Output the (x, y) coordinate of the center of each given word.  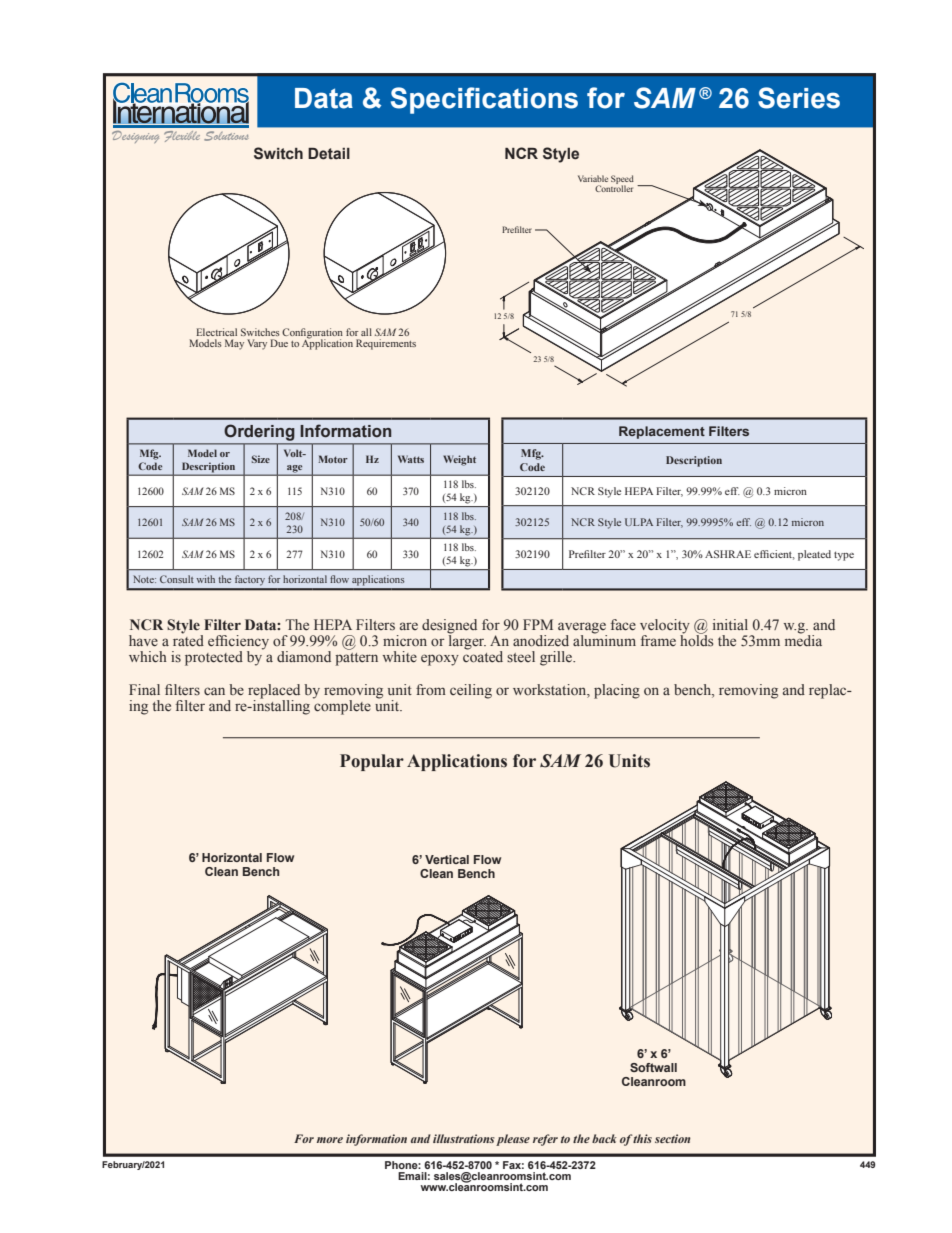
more (330, 1140)
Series (799, 98)
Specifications (484, 100)
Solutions (226, 136)
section (673, 1138)
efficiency (238, 643)
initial (730, 624)
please (513, 1140)
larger (467, 641)
